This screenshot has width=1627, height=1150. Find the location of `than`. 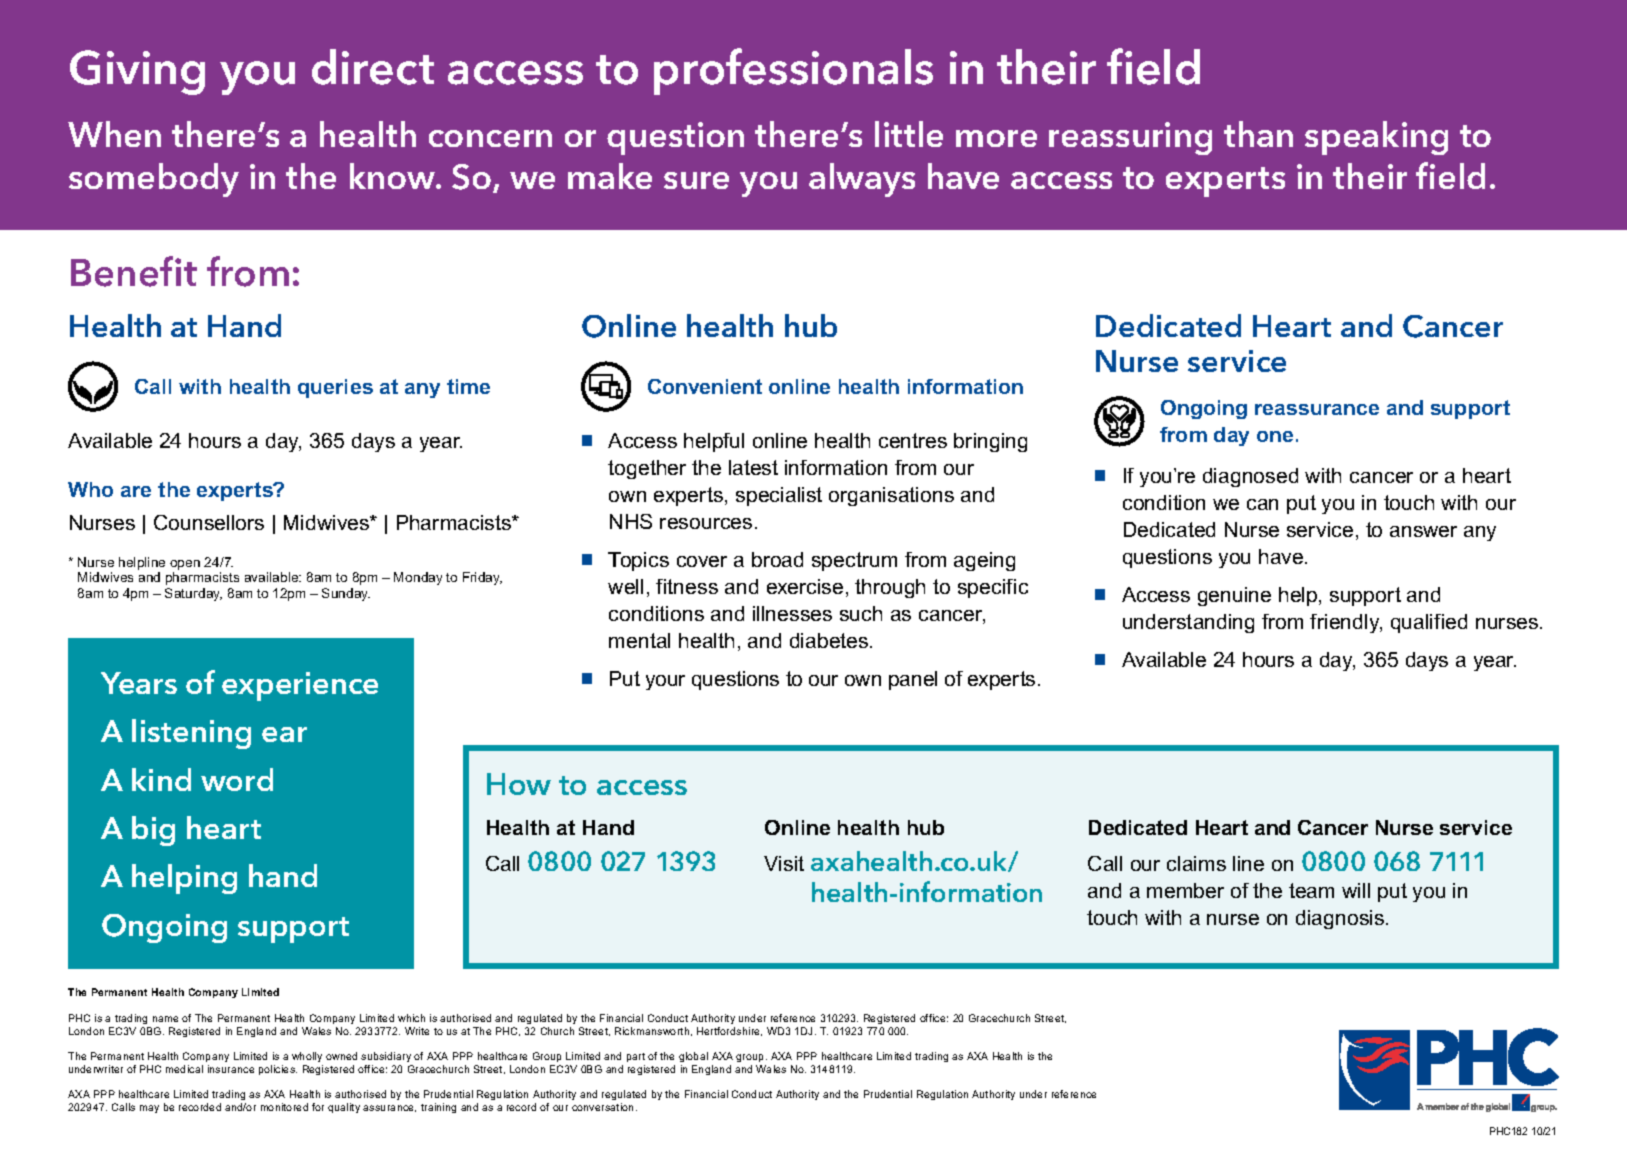

than is located at coordinates (1258, 134).
